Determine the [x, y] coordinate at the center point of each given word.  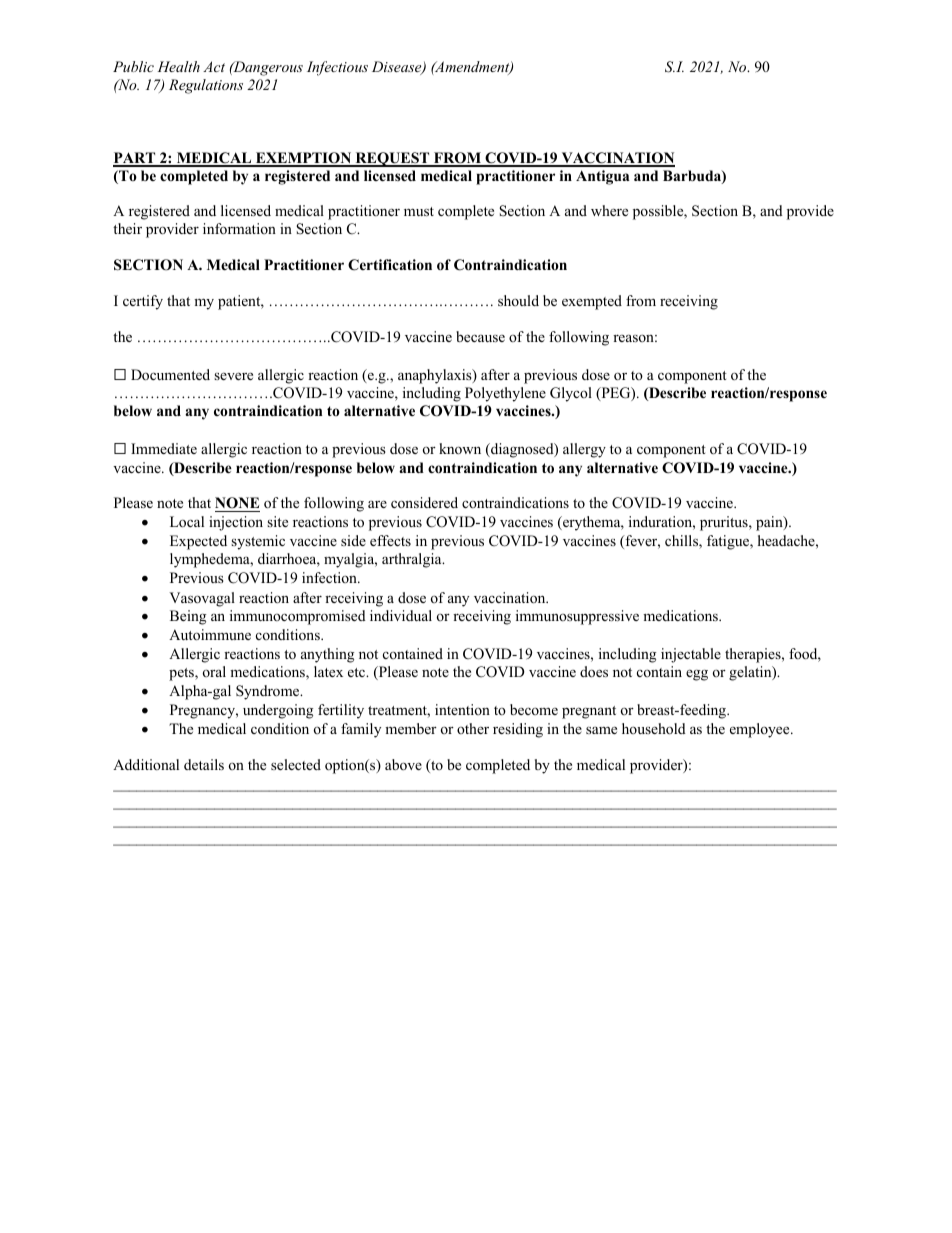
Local [187, 521]
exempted [592, 302]
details [204, 764]
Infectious [337, 68]
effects [390, 540]
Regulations [206, 86]
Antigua [603, 177]
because [480, 336]
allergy [584, 450]
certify [143, 302]
